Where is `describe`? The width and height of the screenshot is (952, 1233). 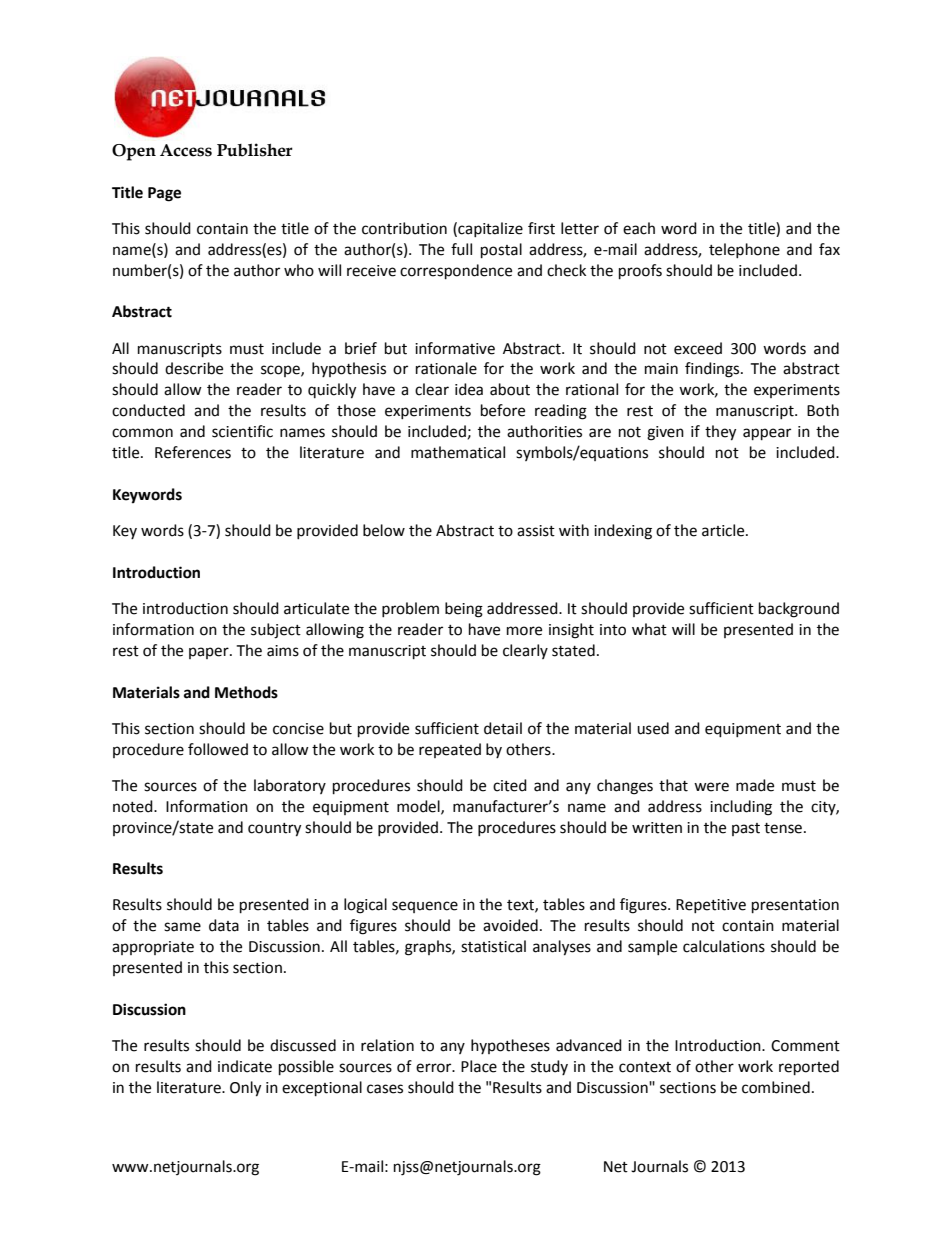
describe is located at coordinates (194, 368).
